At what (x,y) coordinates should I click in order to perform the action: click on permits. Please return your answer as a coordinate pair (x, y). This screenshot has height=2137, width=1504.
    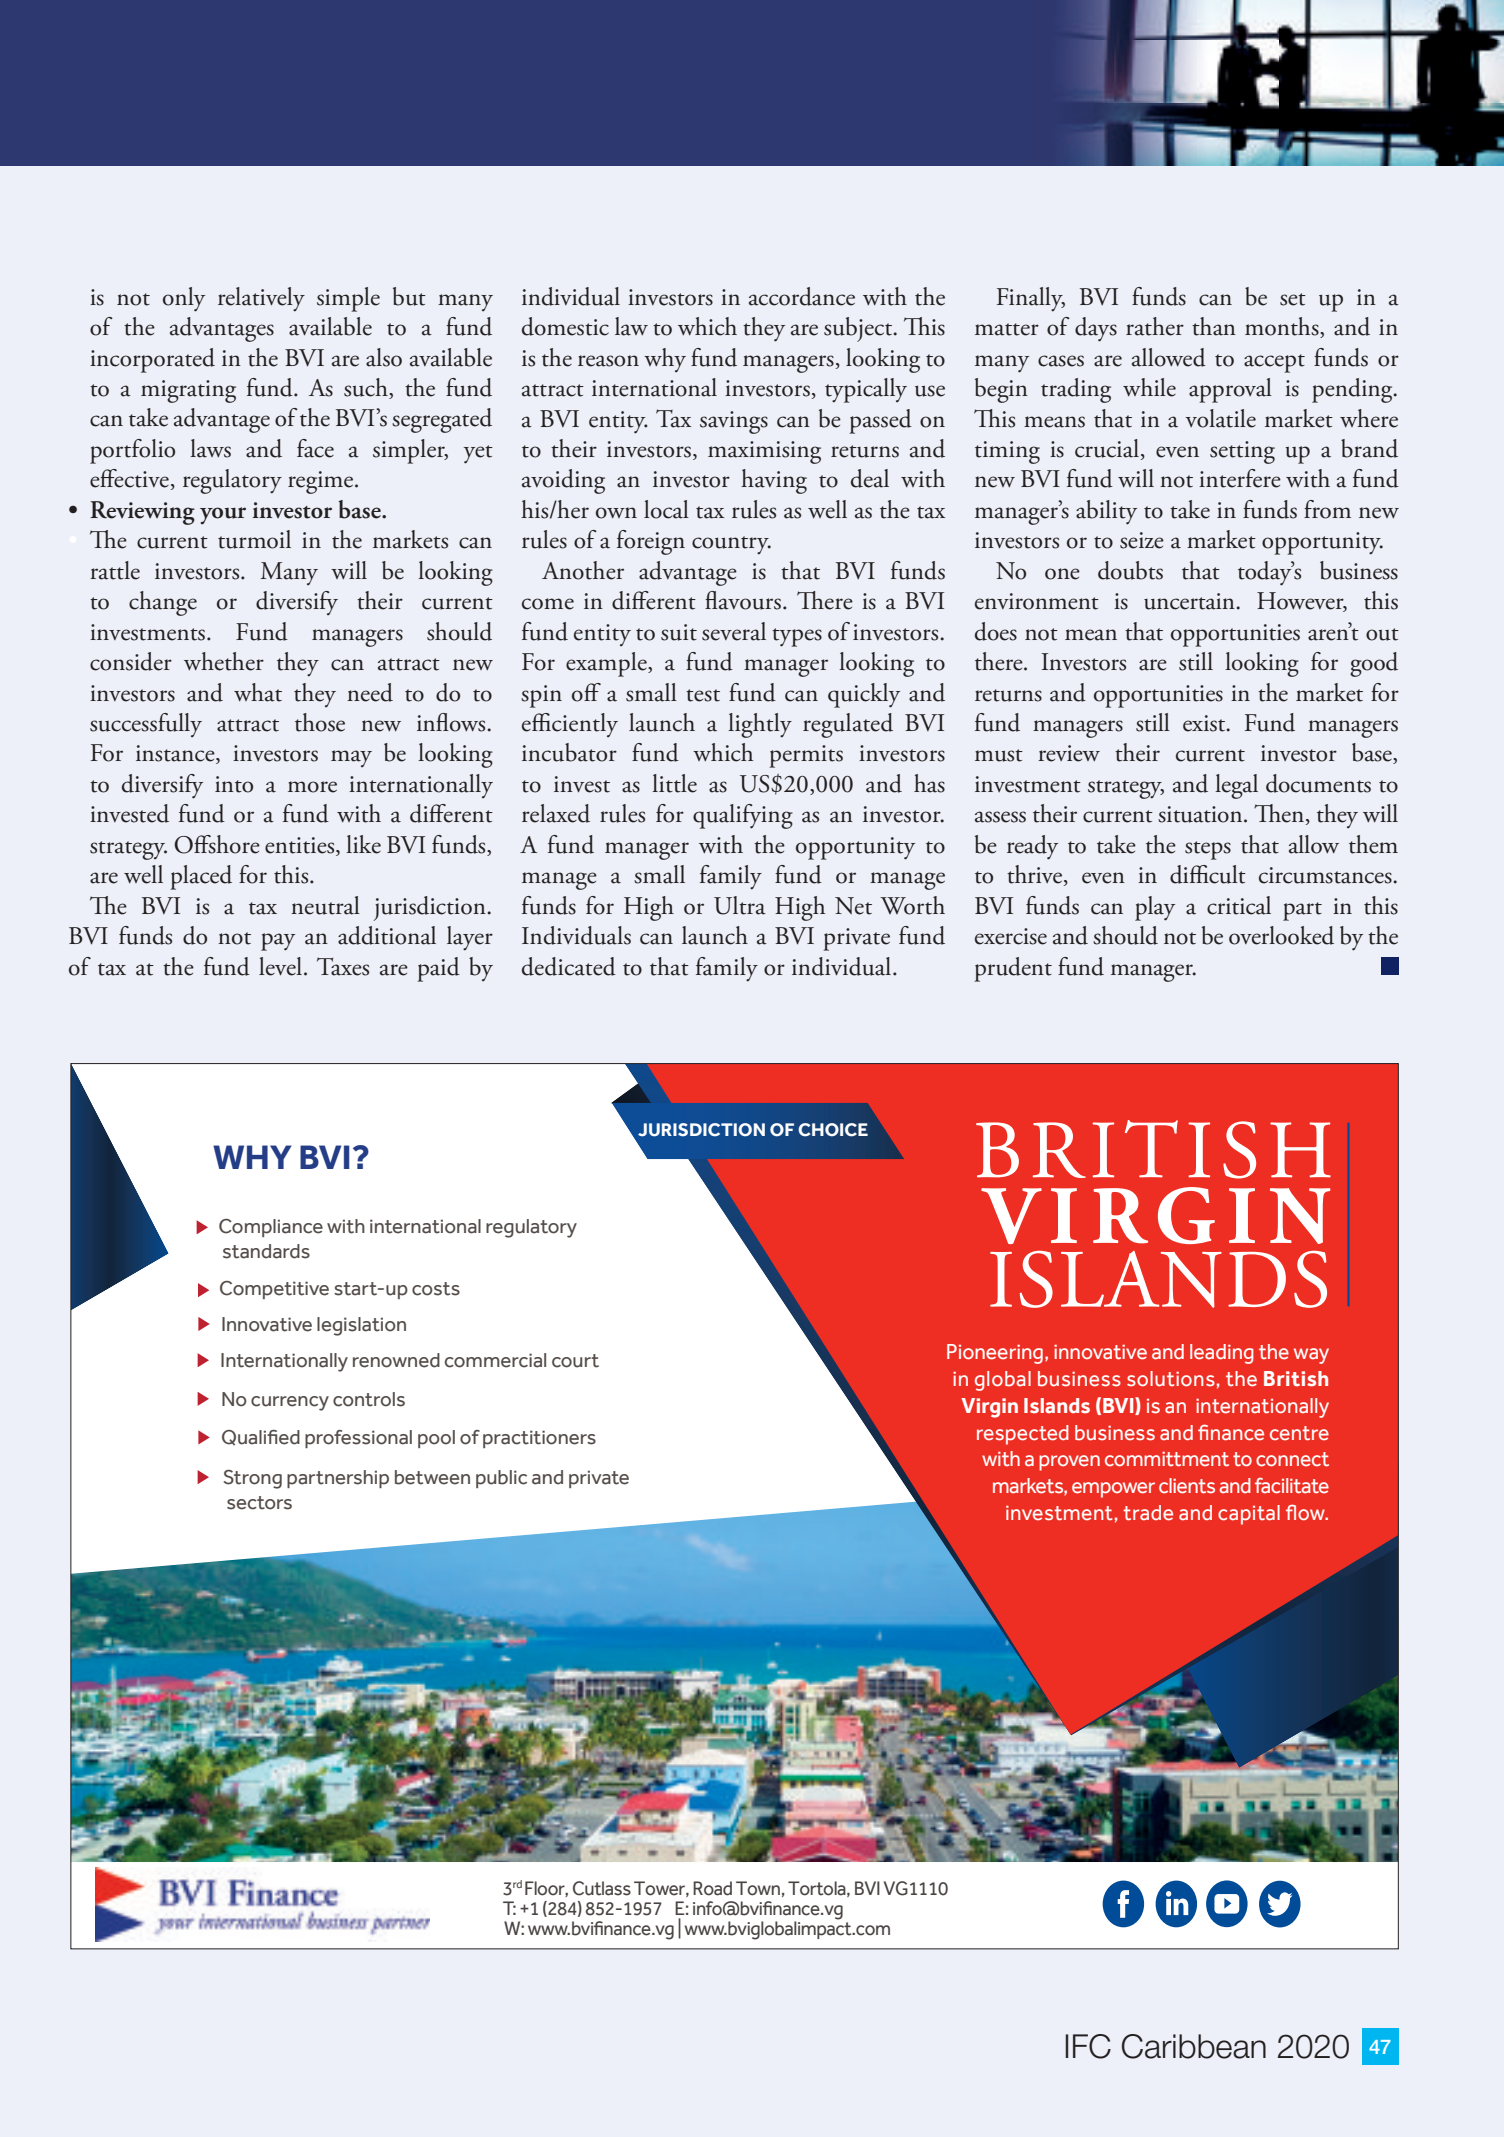
    Looking at the image, I should click on (806, 756).
